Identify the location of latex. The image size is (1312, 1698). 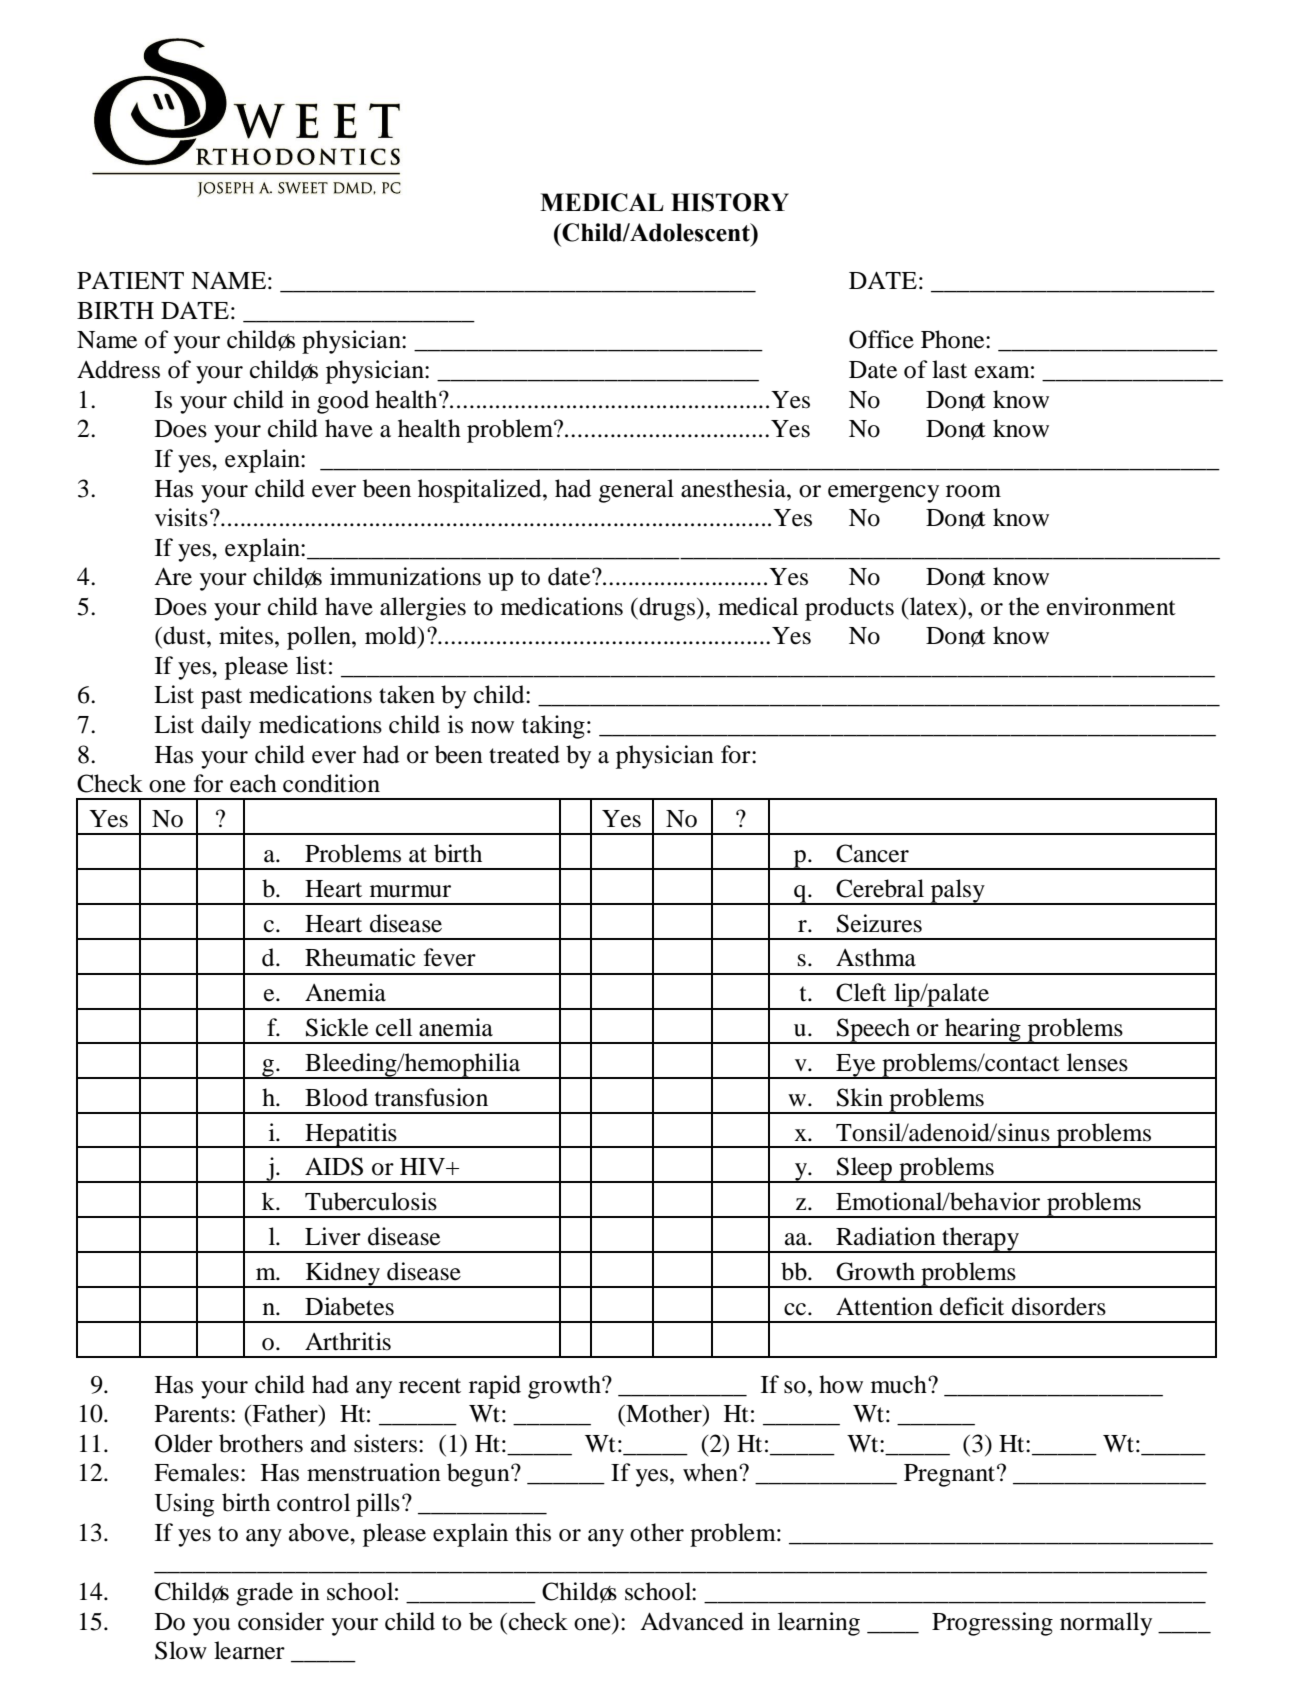
(935, 607).
